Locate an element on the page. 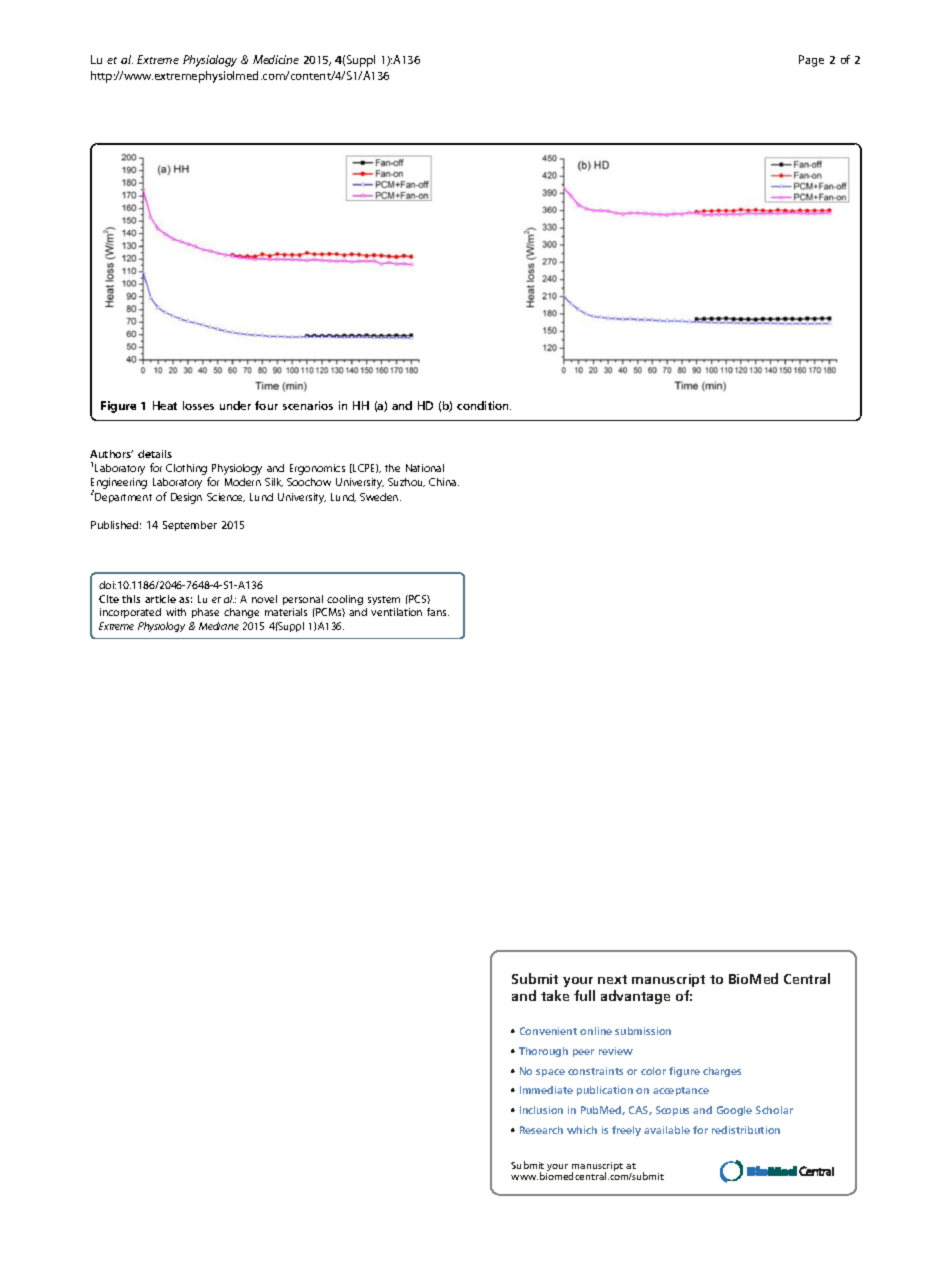 This document has width=952, height=1270. condition is located at coordinates (484, 405).
